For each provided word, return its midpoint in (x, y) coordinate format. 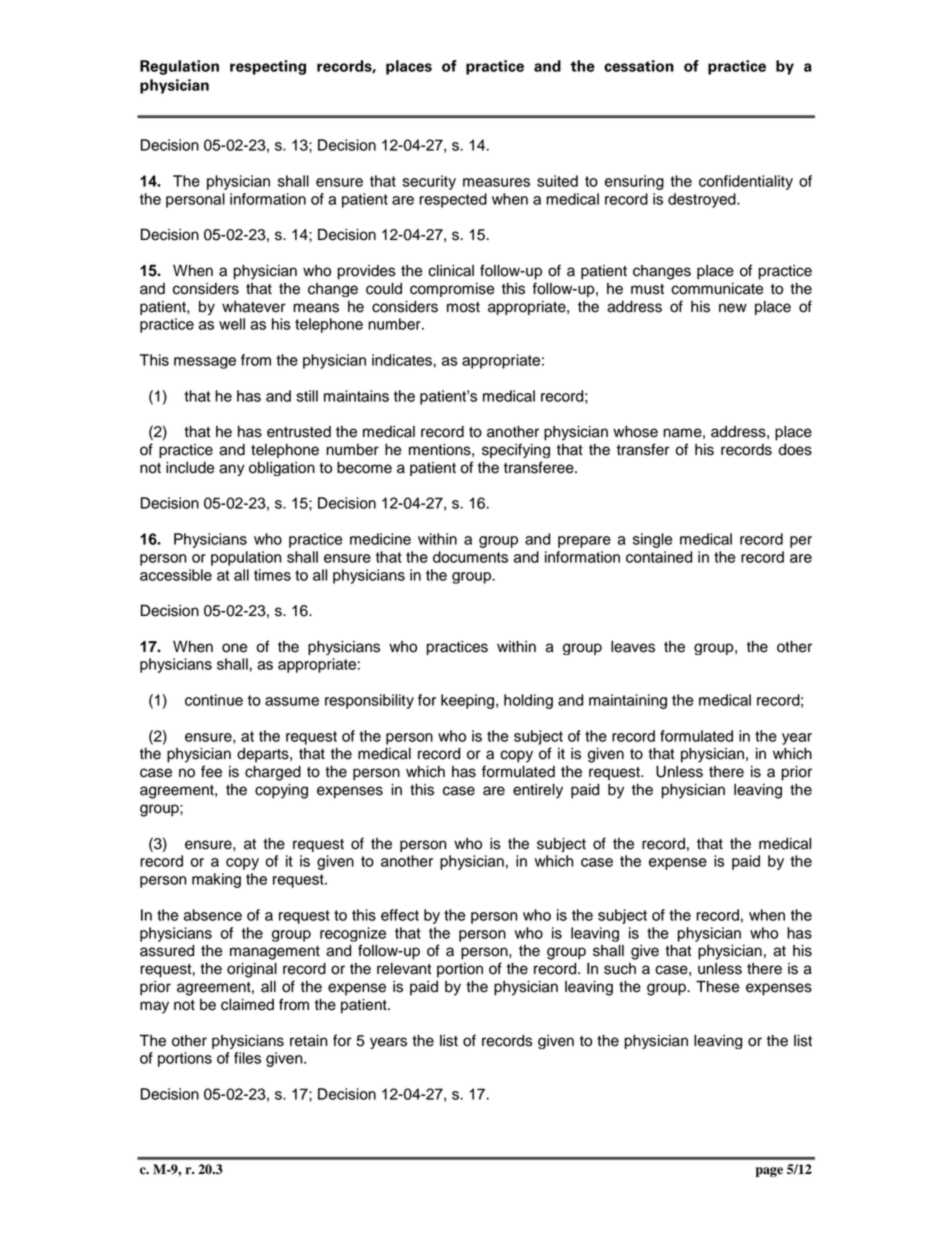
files (247, 1058)
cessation (639, 66)
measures (496, 182)
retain (308, 1041)
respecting (268, 67)
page (769, 1172)
